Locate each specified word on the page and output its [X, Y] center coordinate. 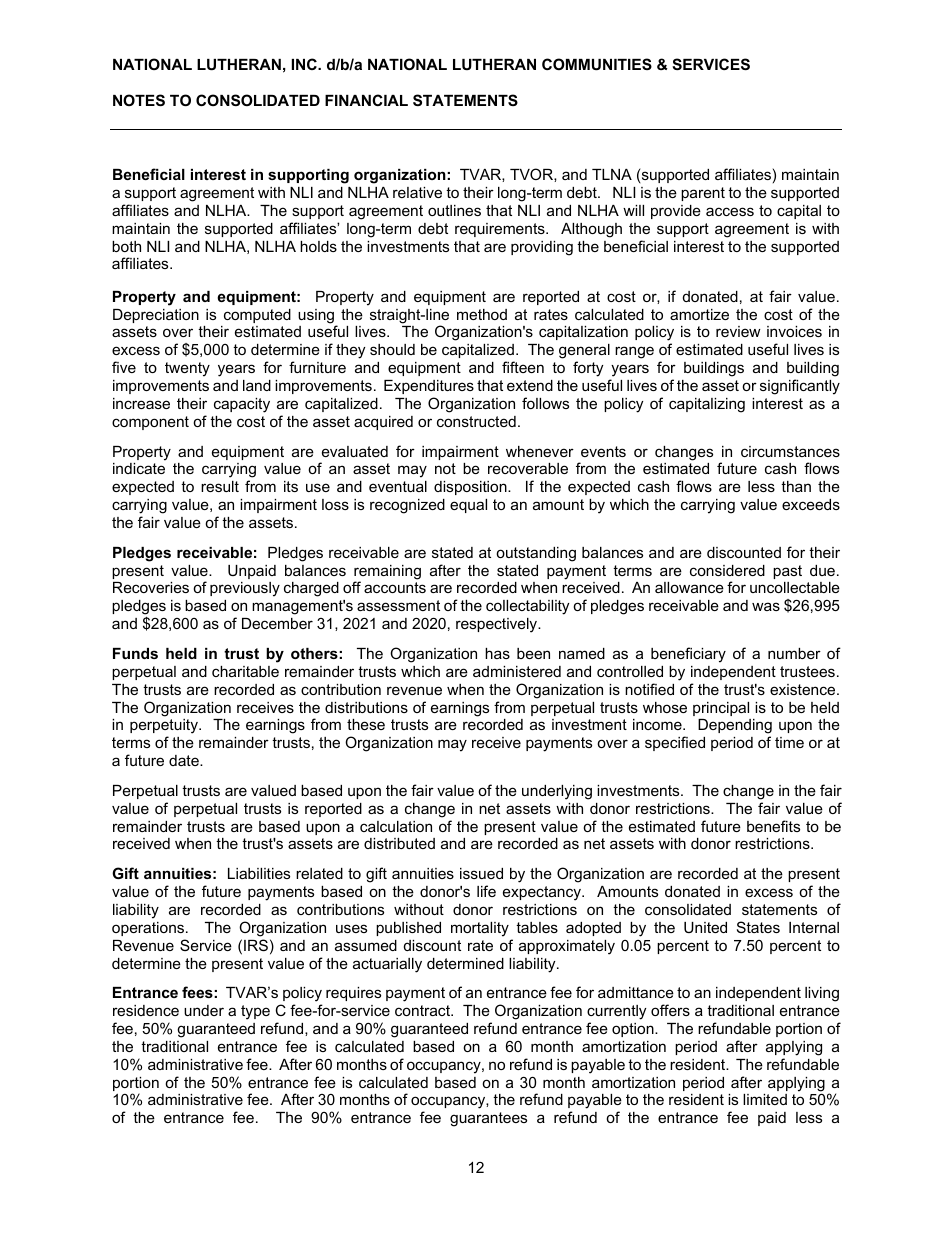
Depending [735, 728]
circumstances [790, 451]
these [366, 724]
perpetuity [165, 728]
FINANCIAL [366, 100]
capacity [242, 405]
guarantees [488, 1119]
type [255, 1012]
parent [703, 194]
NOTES [139, 100]
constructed [476, 421]
